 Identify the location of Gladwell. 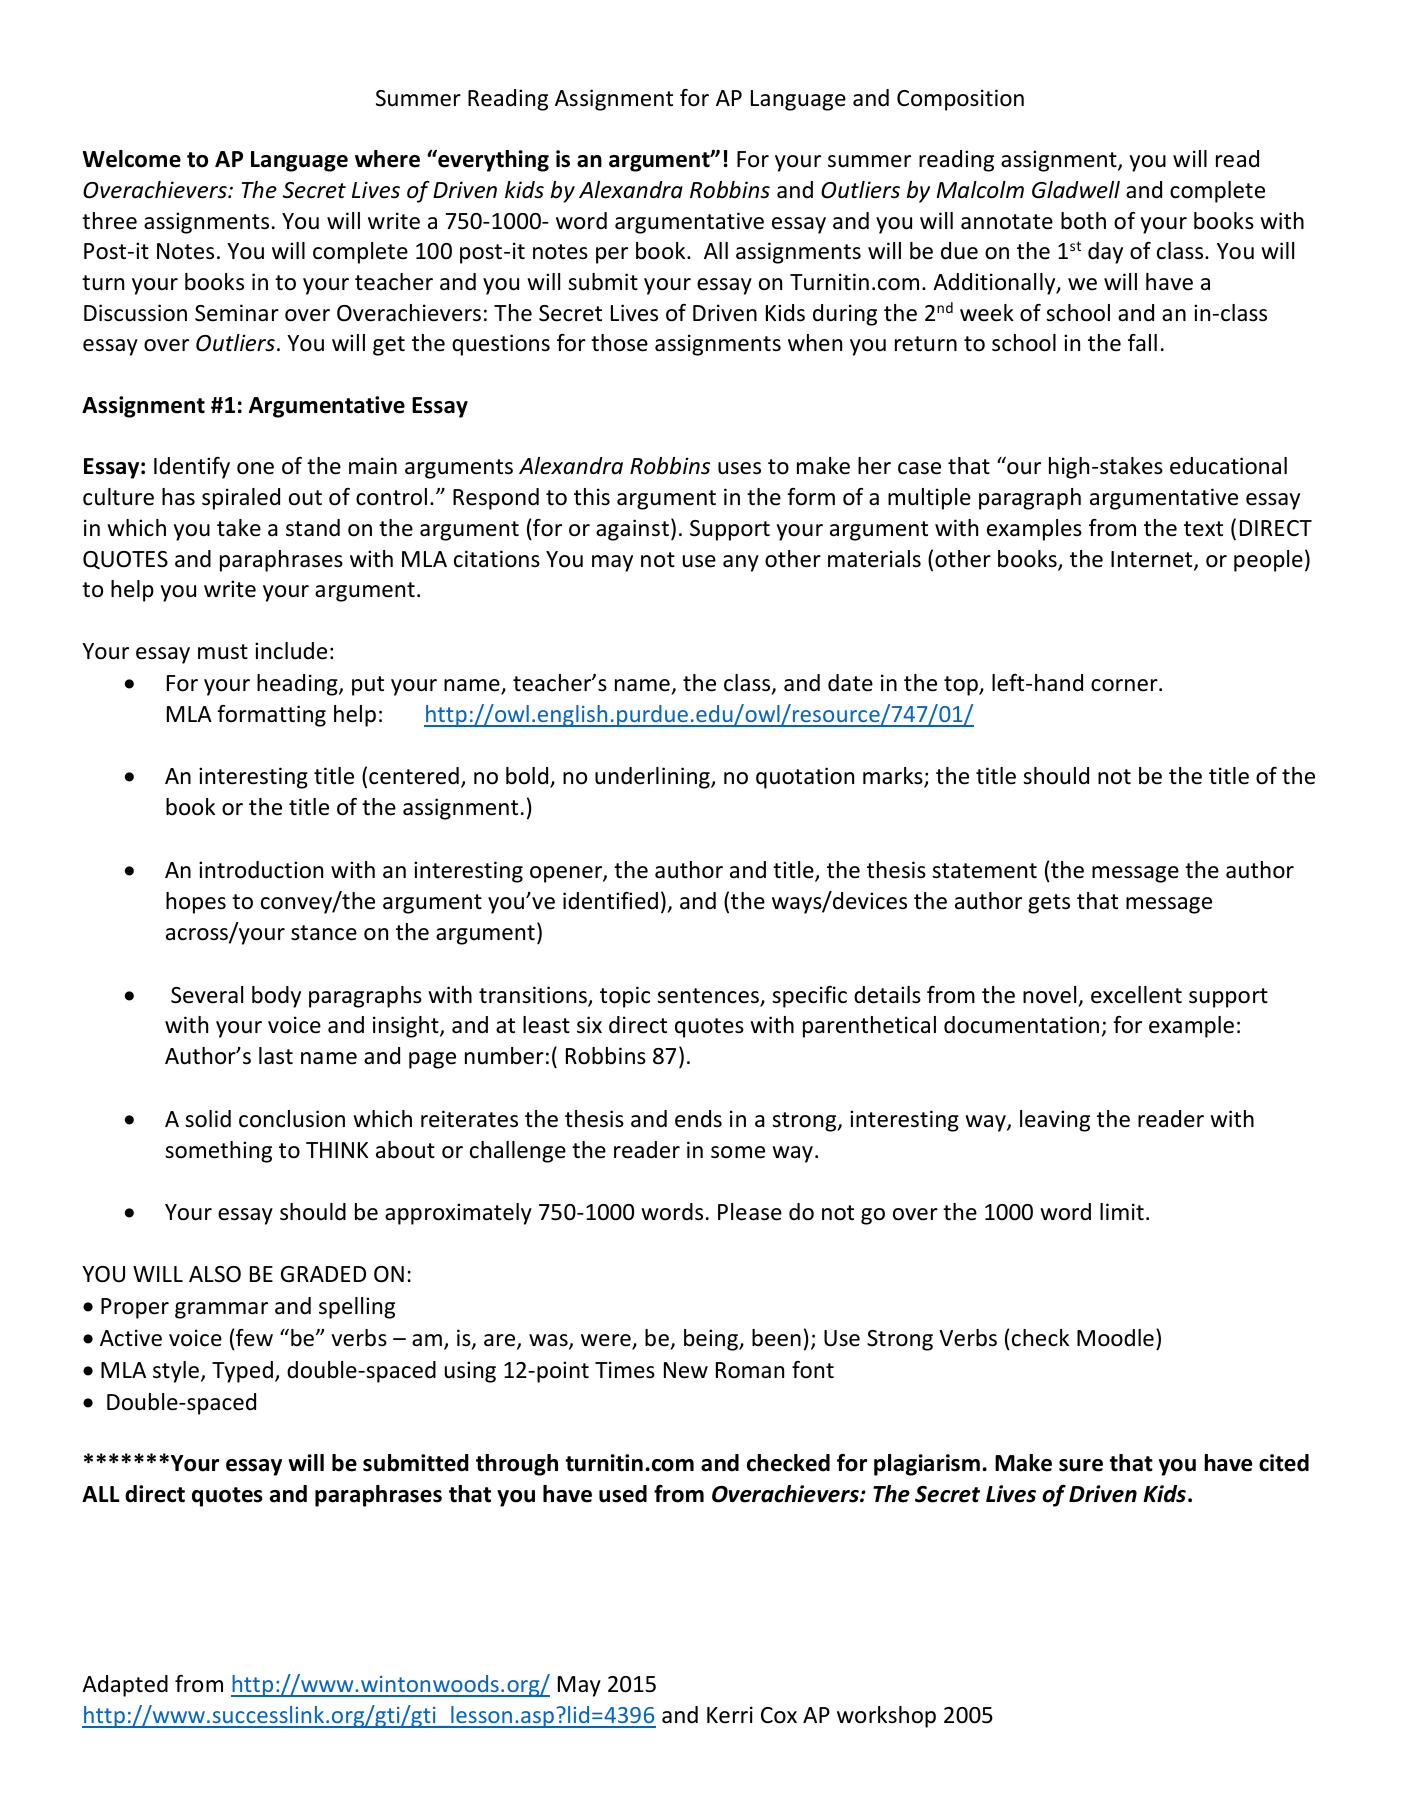
(1076, 190).
